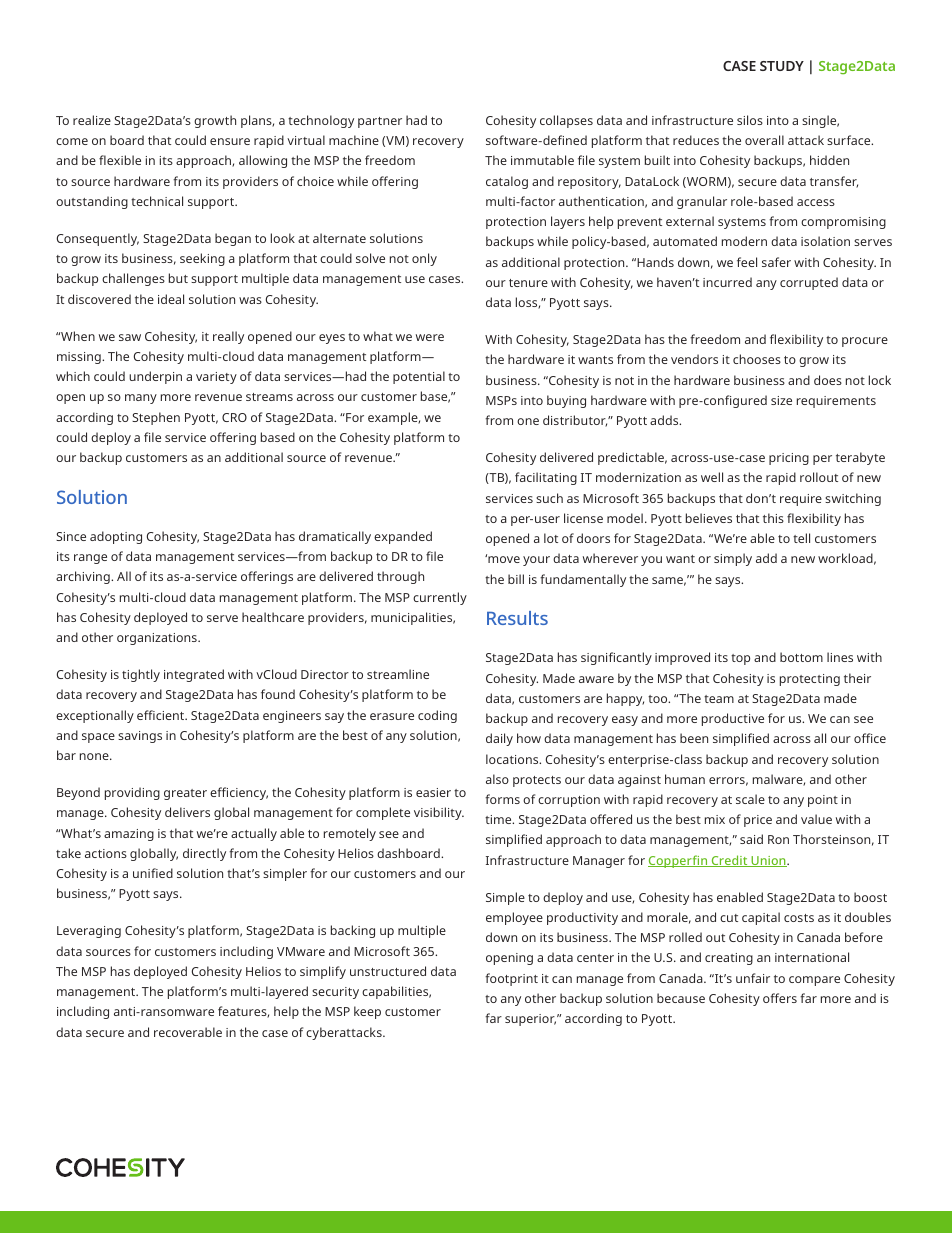 This screenshot has width=952, height=1233. I want to click on STUDY, so click(782, 66).
